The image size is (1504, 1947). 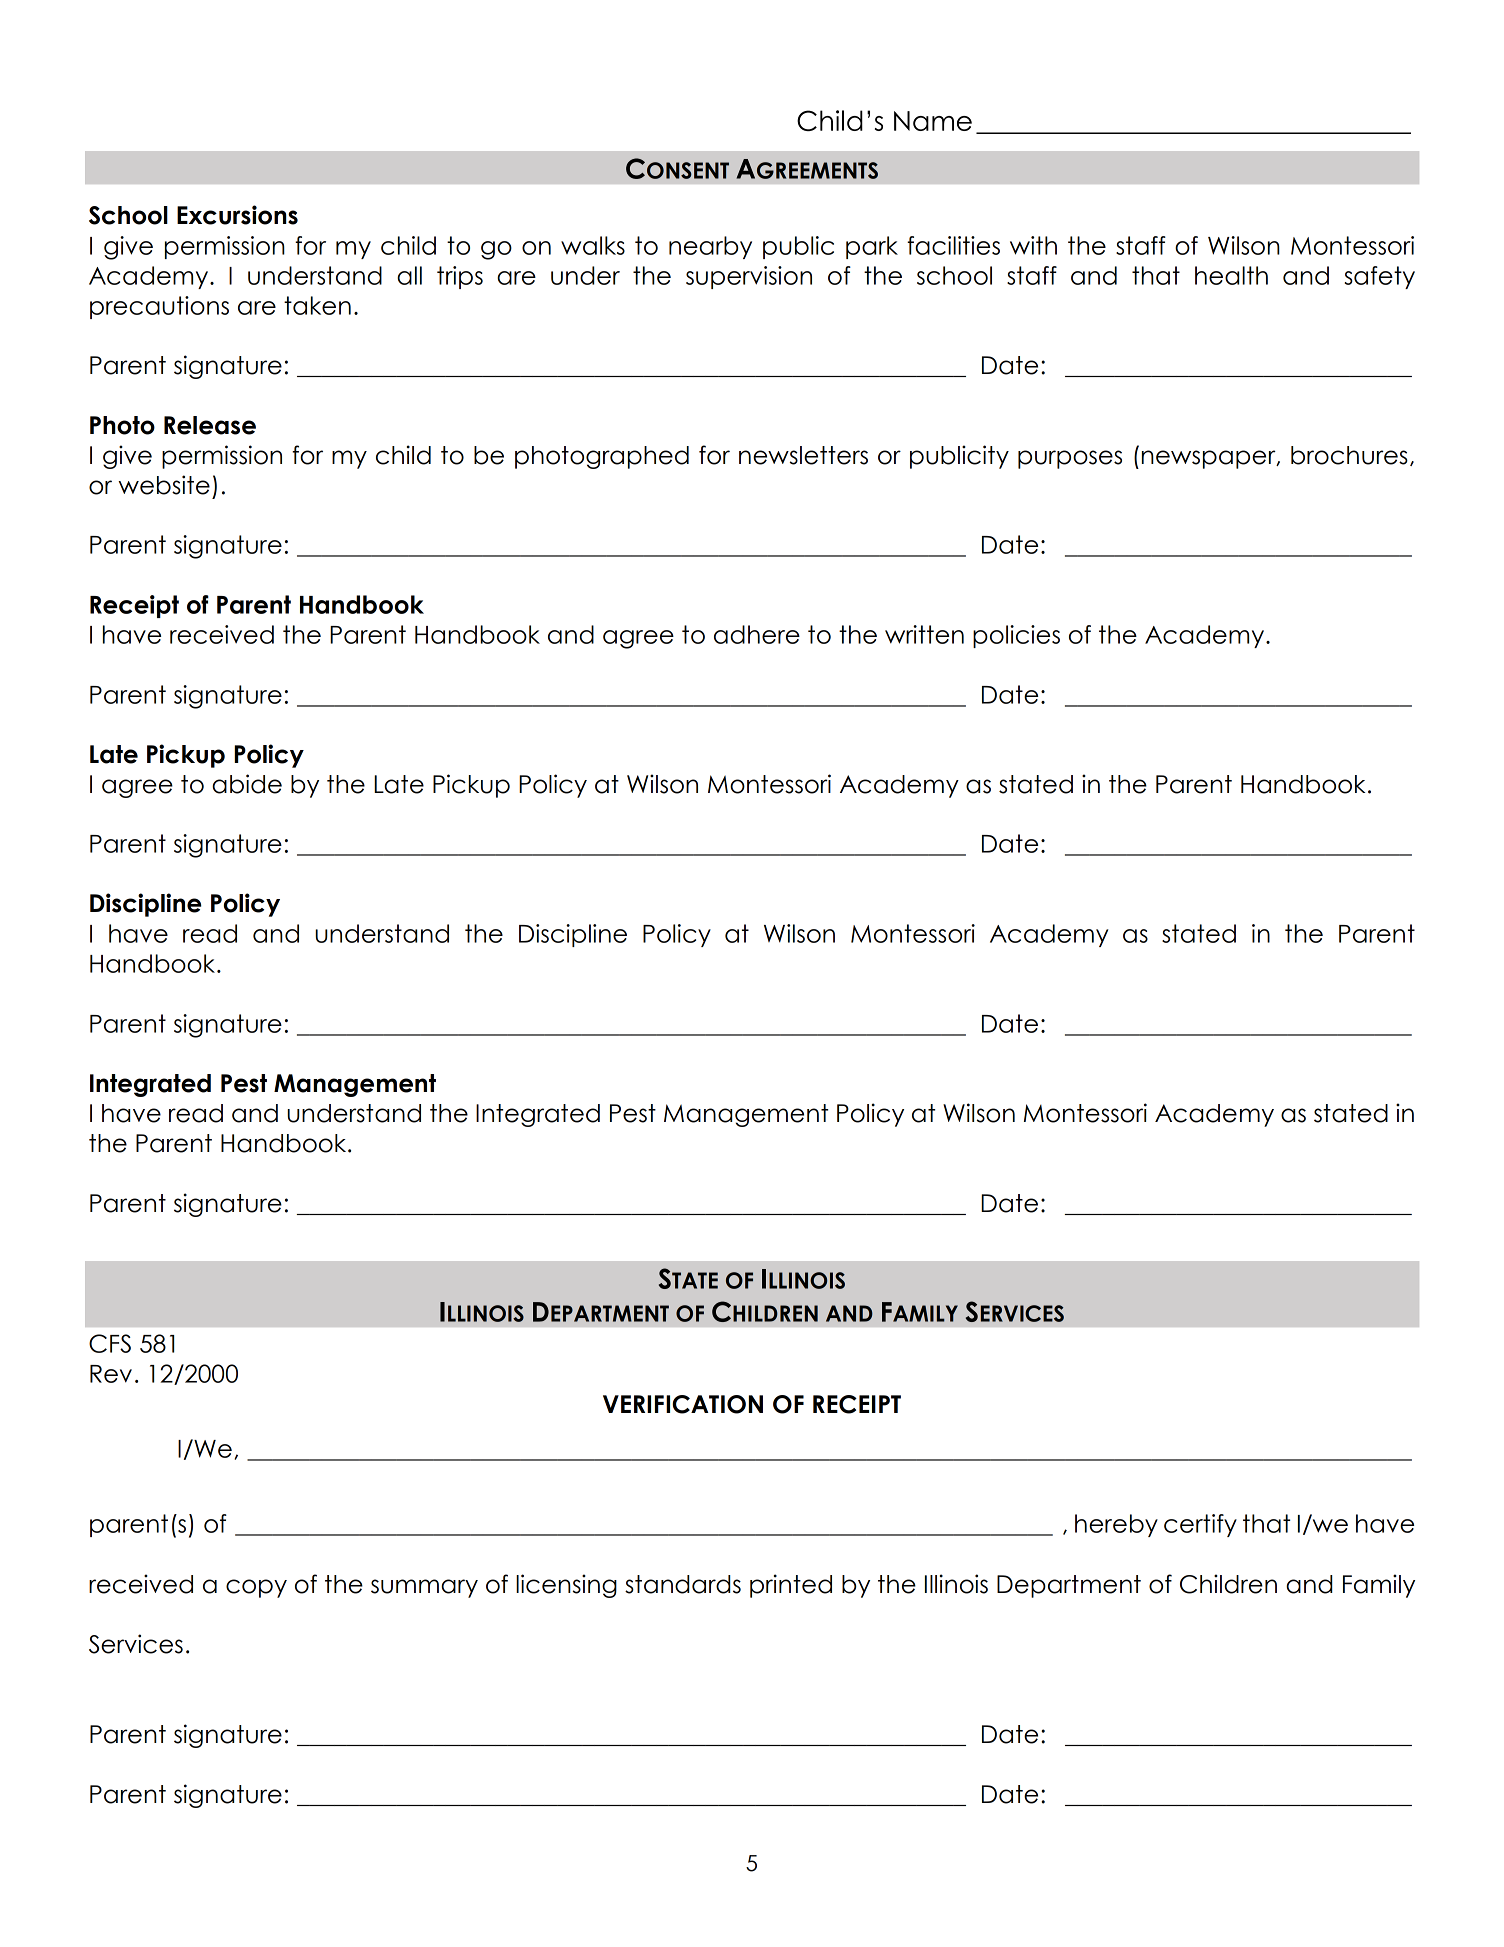 I want to click on written, so click(x=924, y=634).
